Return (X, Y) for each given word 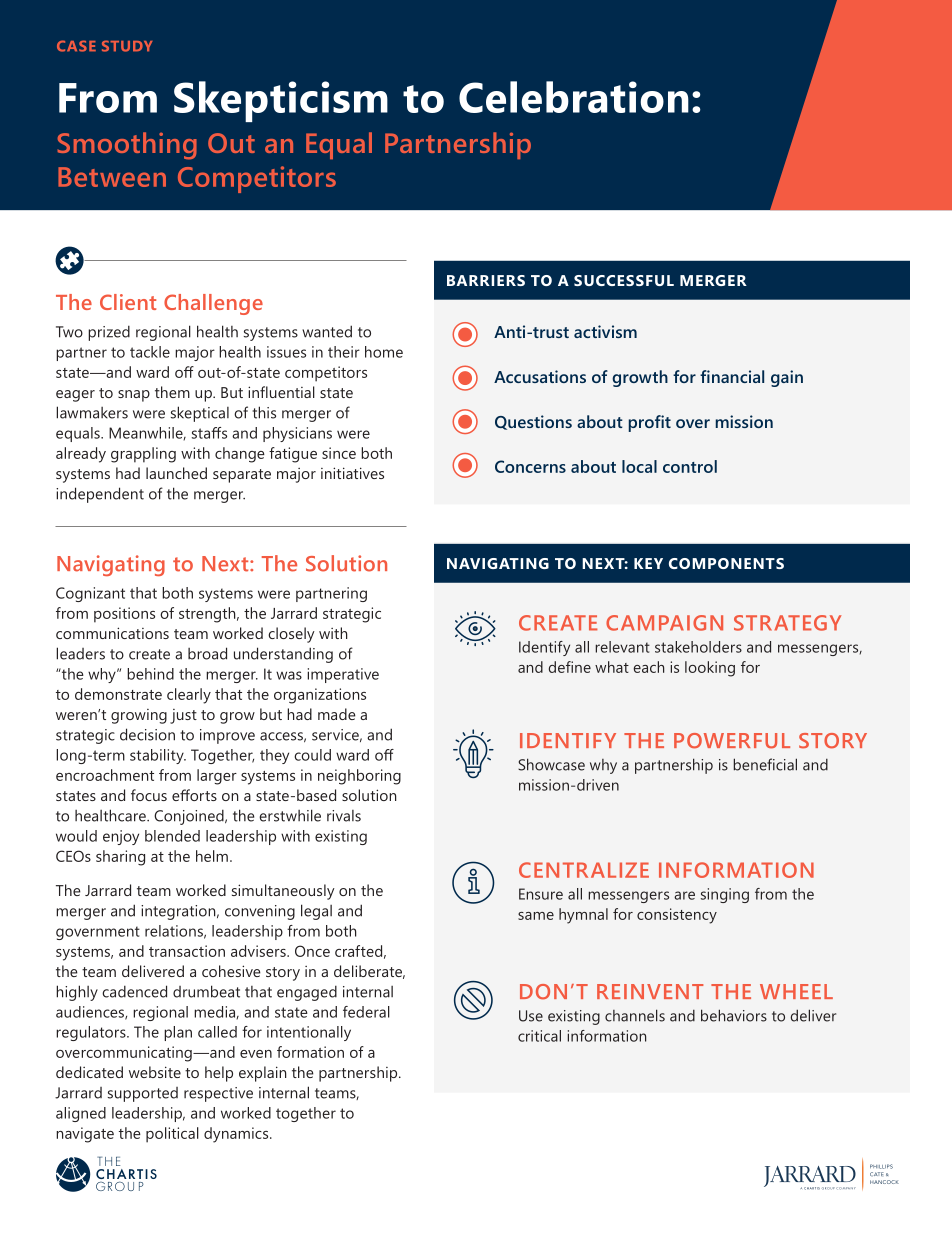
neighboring (359, 777)
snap (134, 396)
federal (366, 1012)
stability (158, 756)
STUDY (127, 46)
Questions (533, 422)
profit (650, 423)
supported (143, 1094)
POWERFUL (732, 741)
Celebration (574, 97)
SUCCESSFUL (624, 280)
